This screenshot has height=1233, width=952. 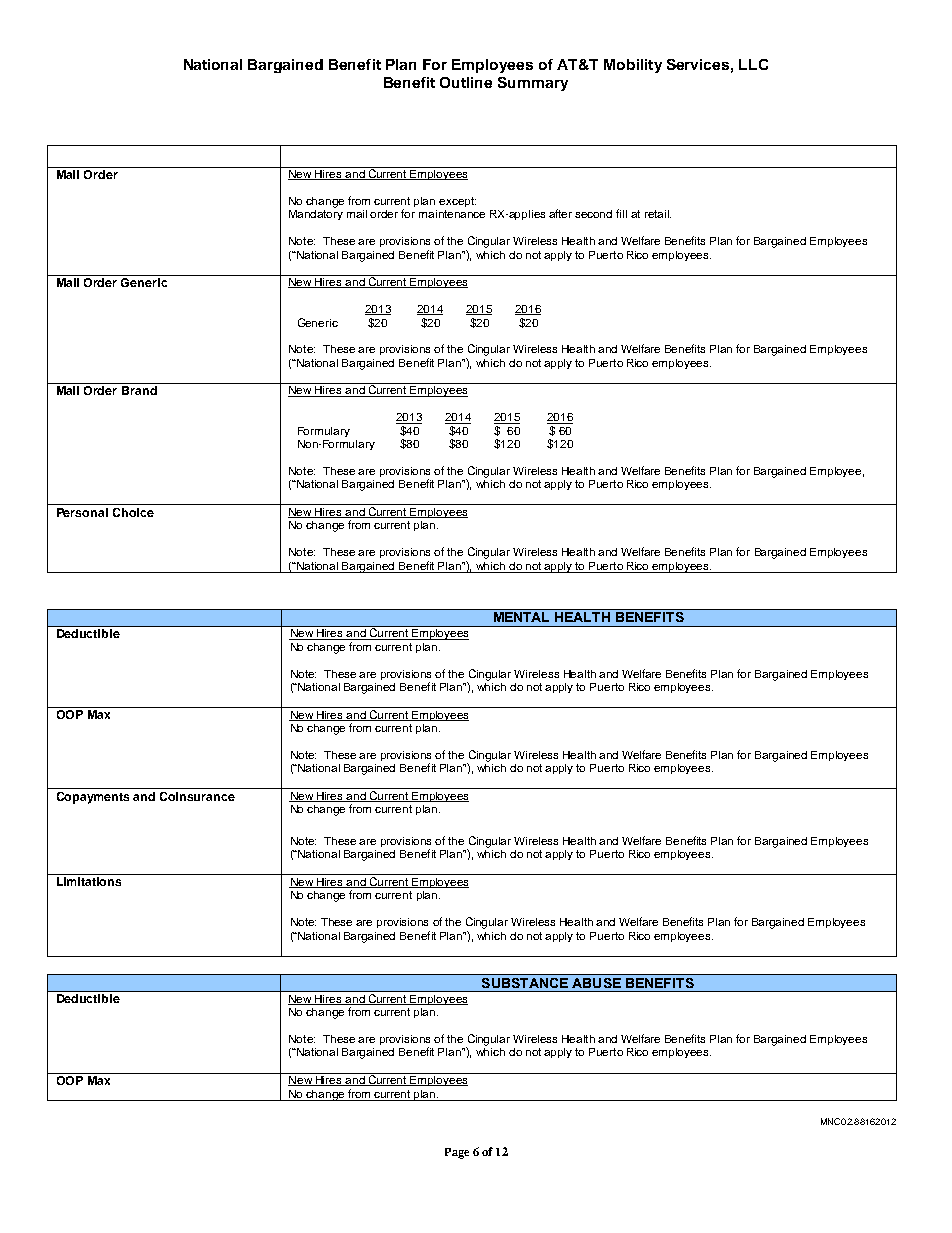 I want to click on Choice, so click(x=133, y=512).
